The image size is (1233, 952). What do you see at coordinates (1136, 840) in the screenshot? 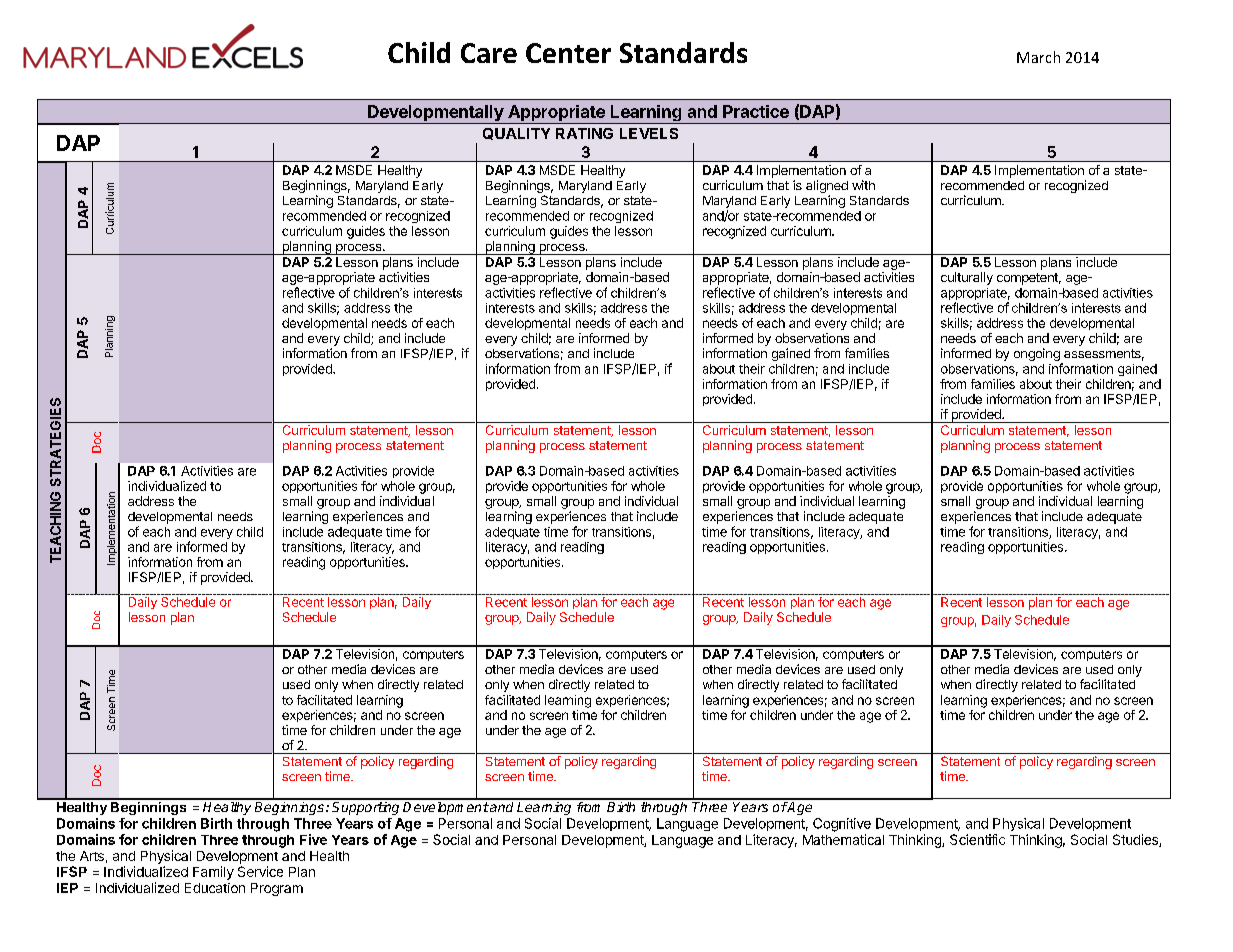
I see `Studies` at bounding box center [1136, 840].
